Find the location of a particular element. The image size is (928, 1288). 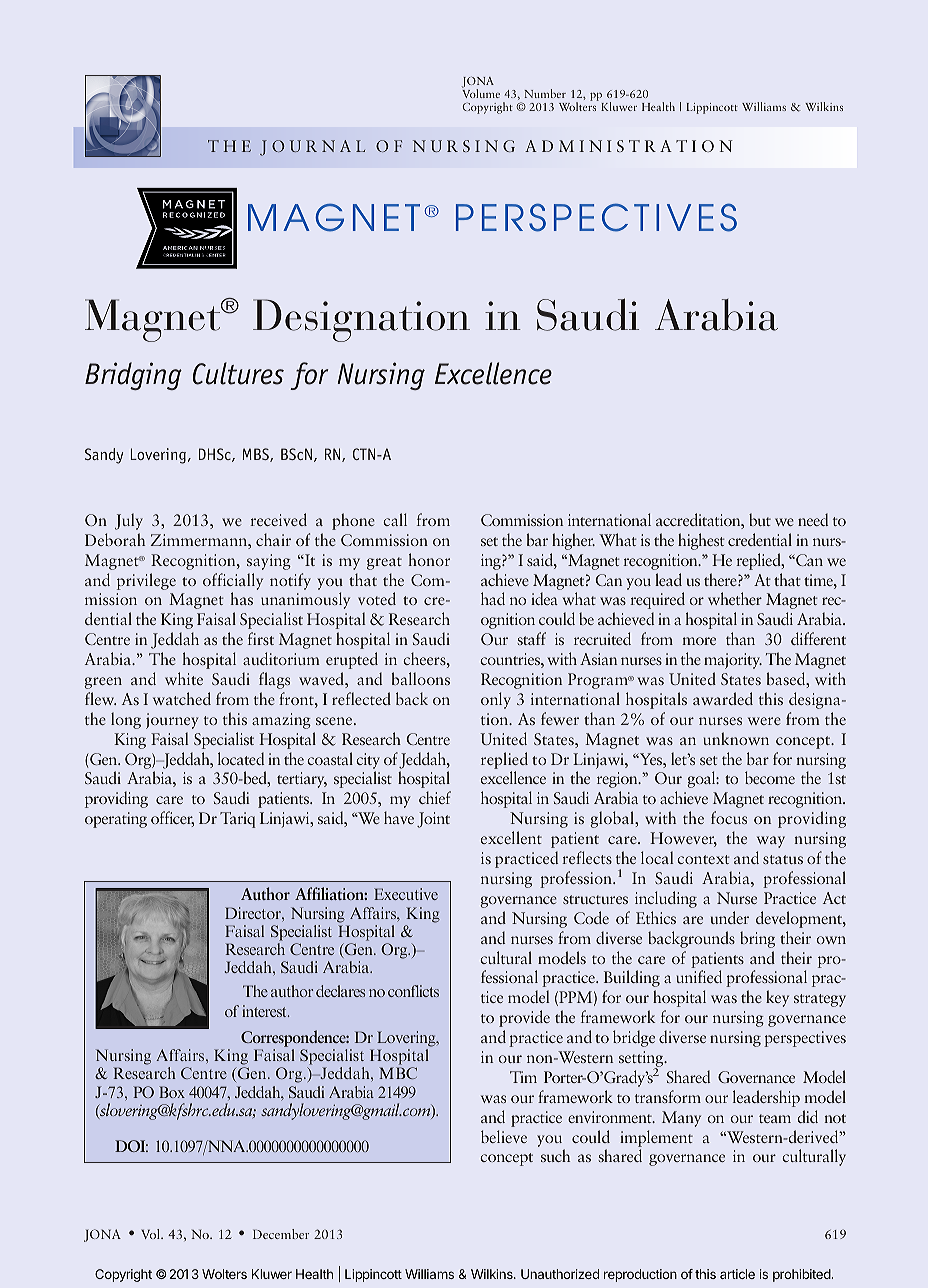

but is located at coordinates (760, 519).
